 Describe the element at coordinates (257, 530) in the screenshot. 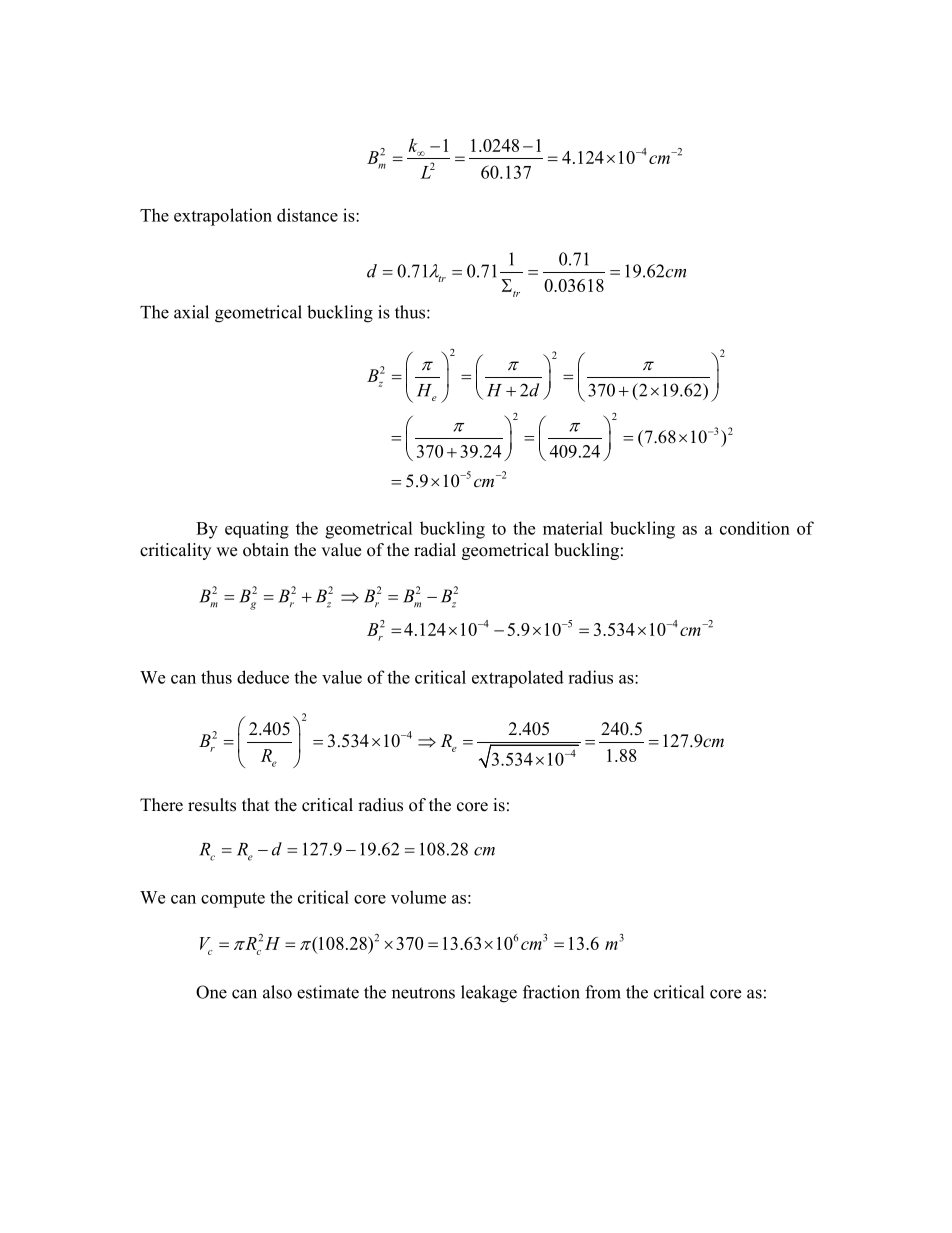

I see `equating` at that location.
